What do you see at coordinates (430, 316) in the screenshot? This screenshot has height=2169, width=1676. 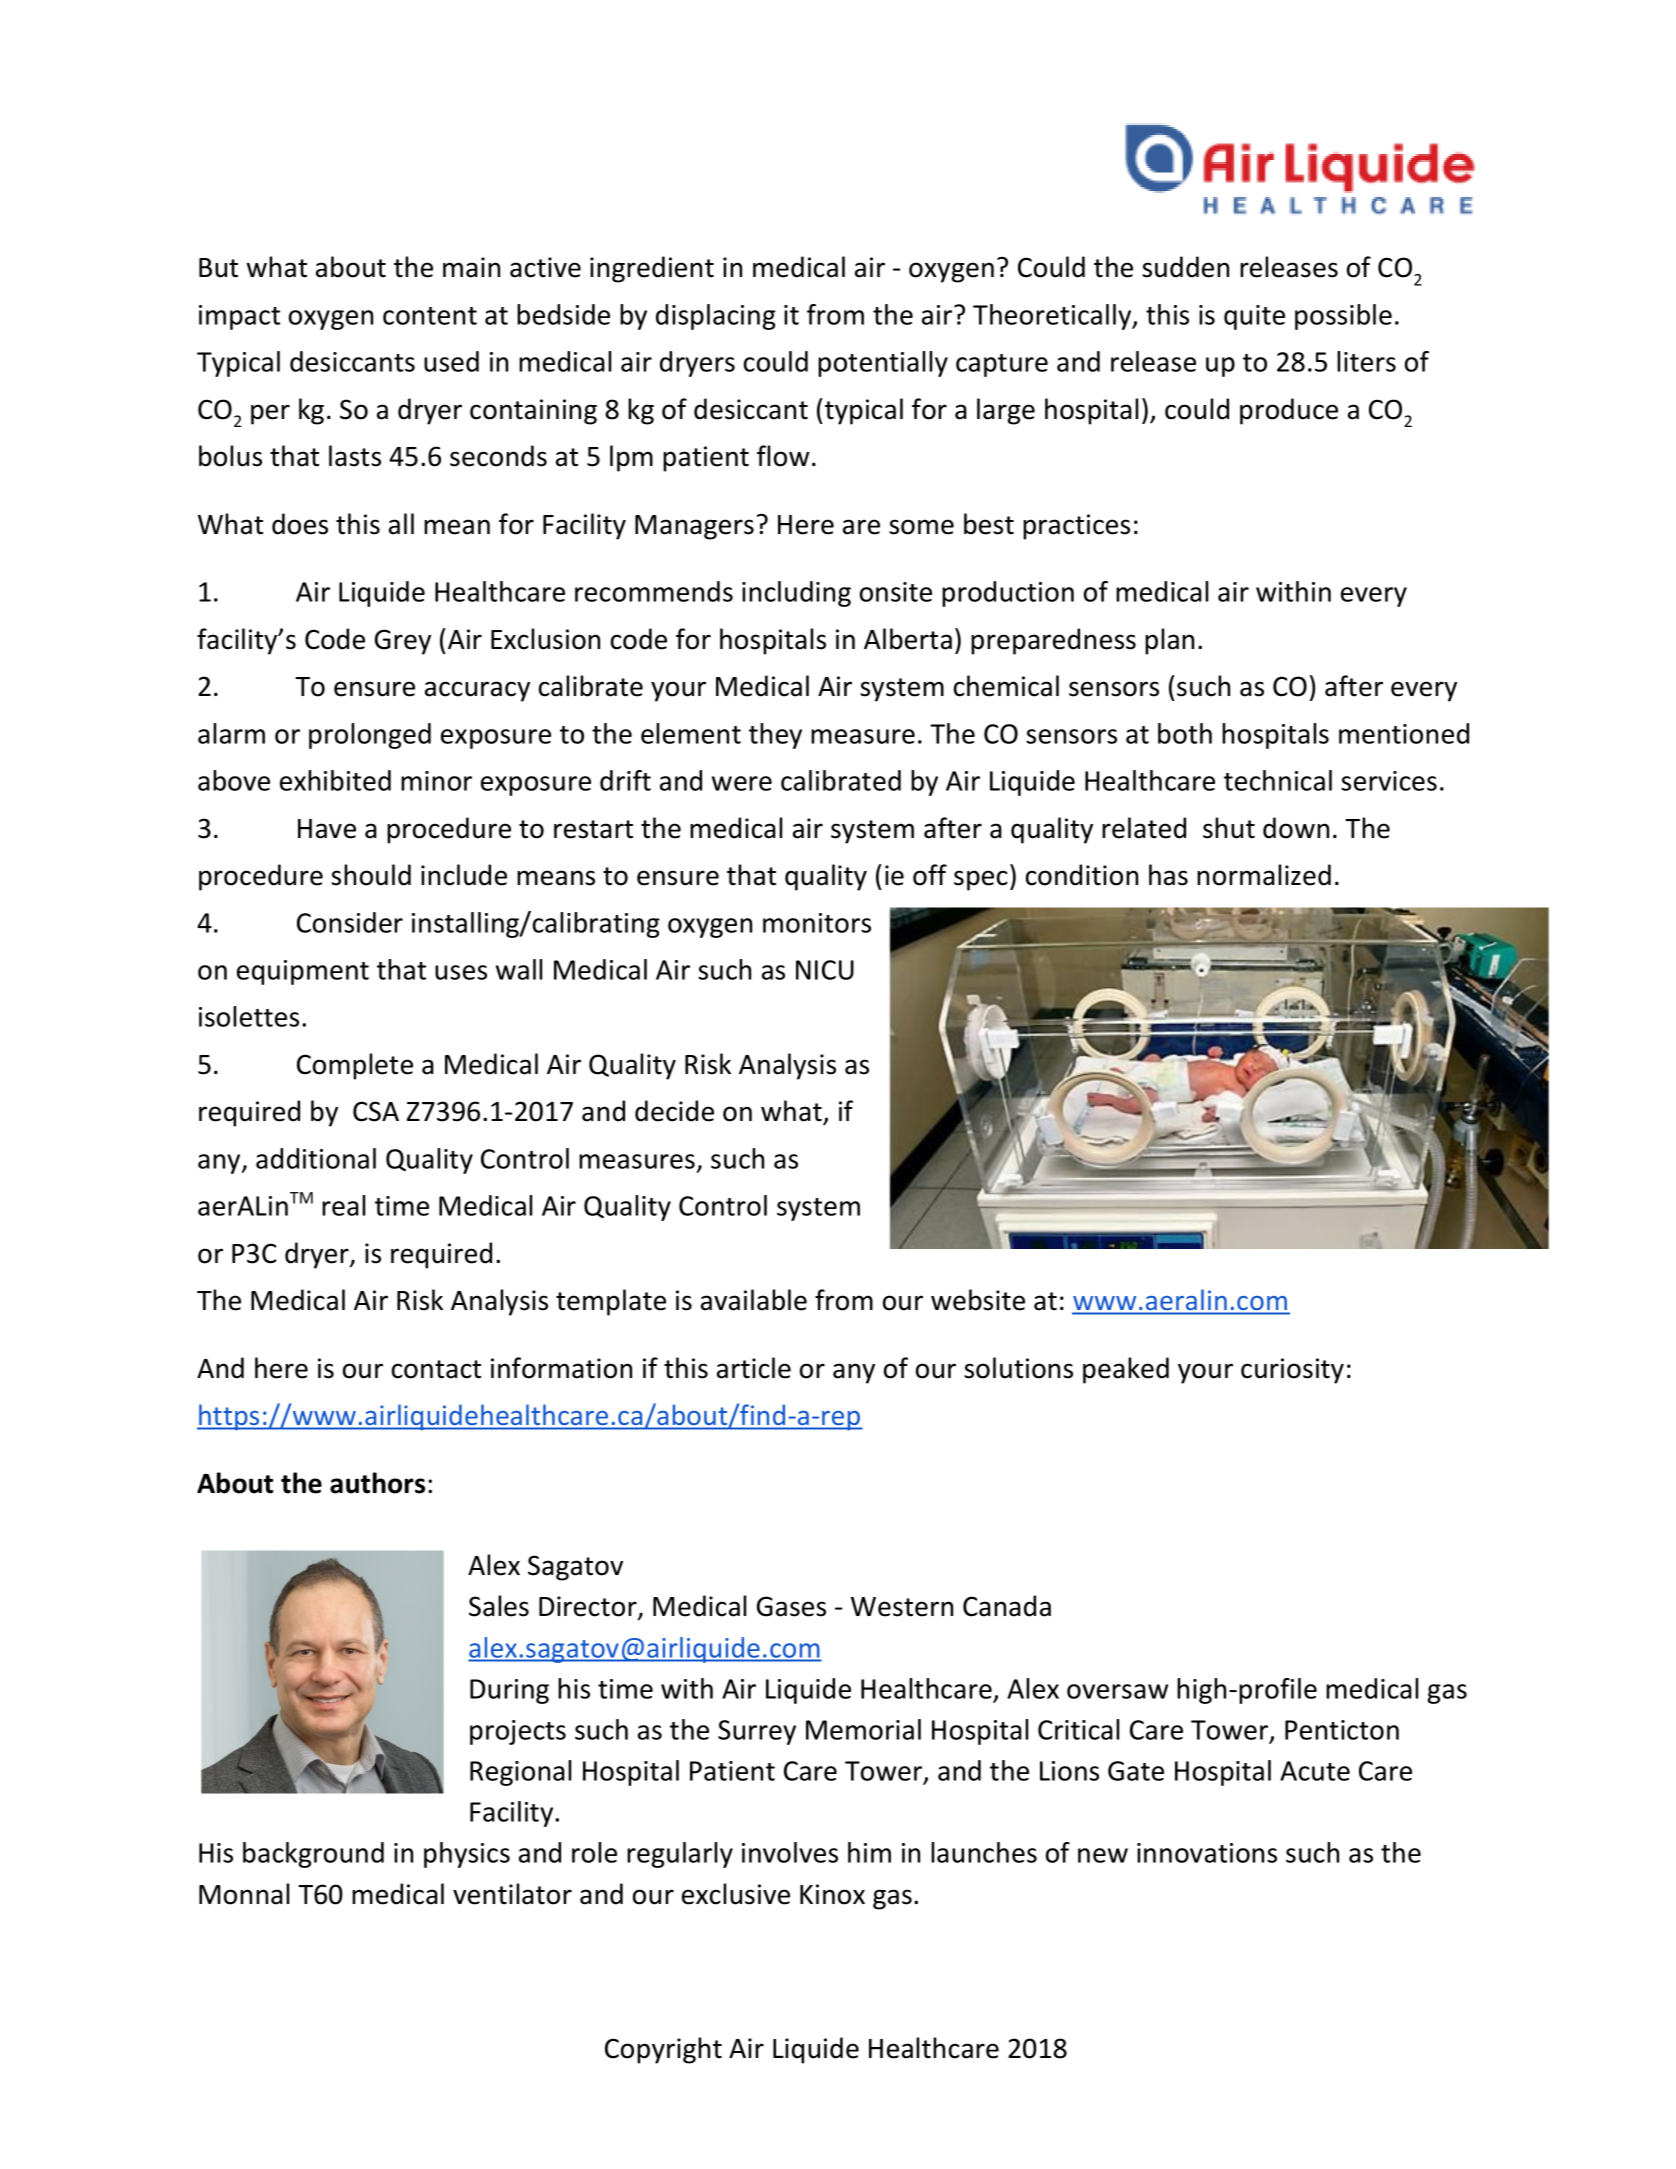 I see `content` at bounding box center [430, 316].
